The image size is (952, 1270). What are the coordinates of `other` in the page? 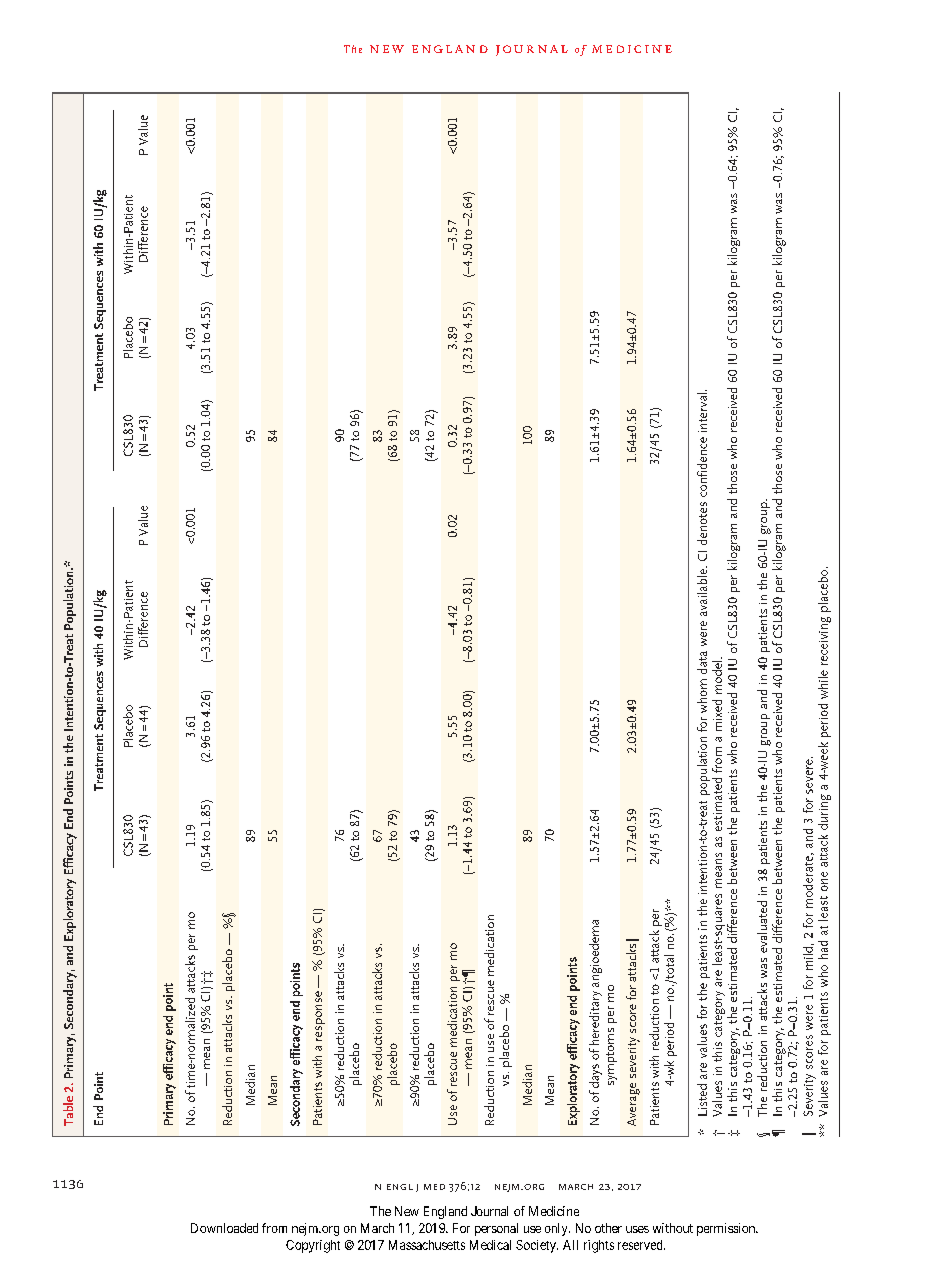 It's located at (608, 1228).
